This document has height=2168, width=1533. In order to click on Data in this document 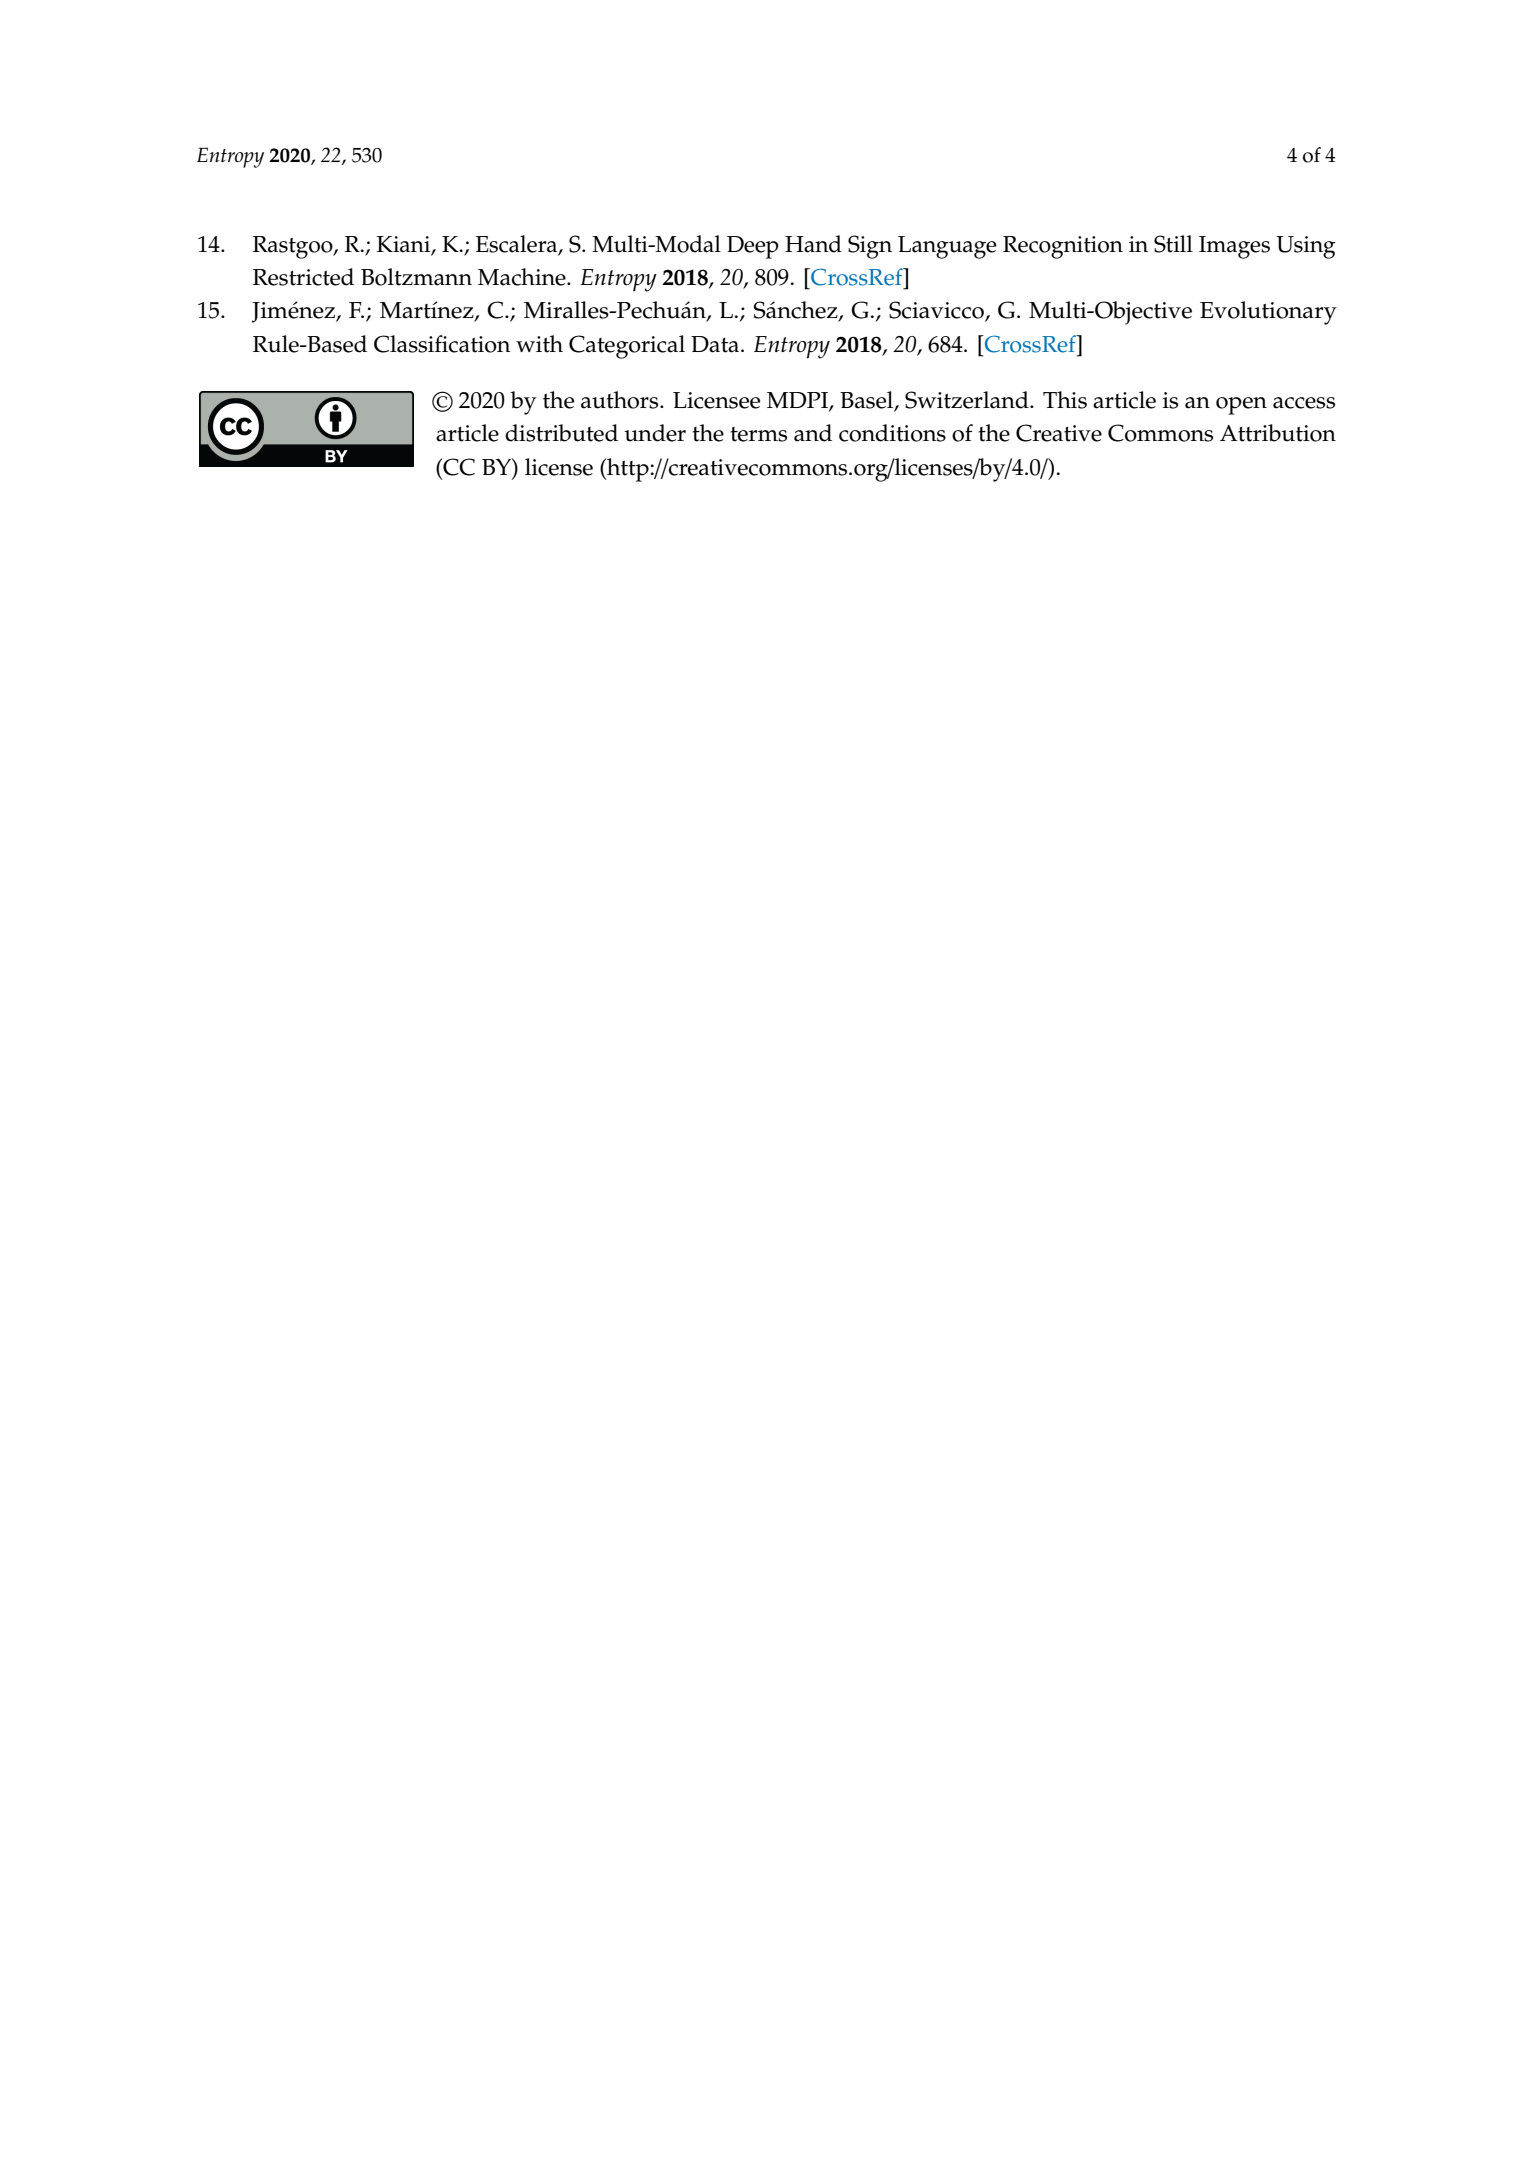, I will do `click(716, 344)`.
